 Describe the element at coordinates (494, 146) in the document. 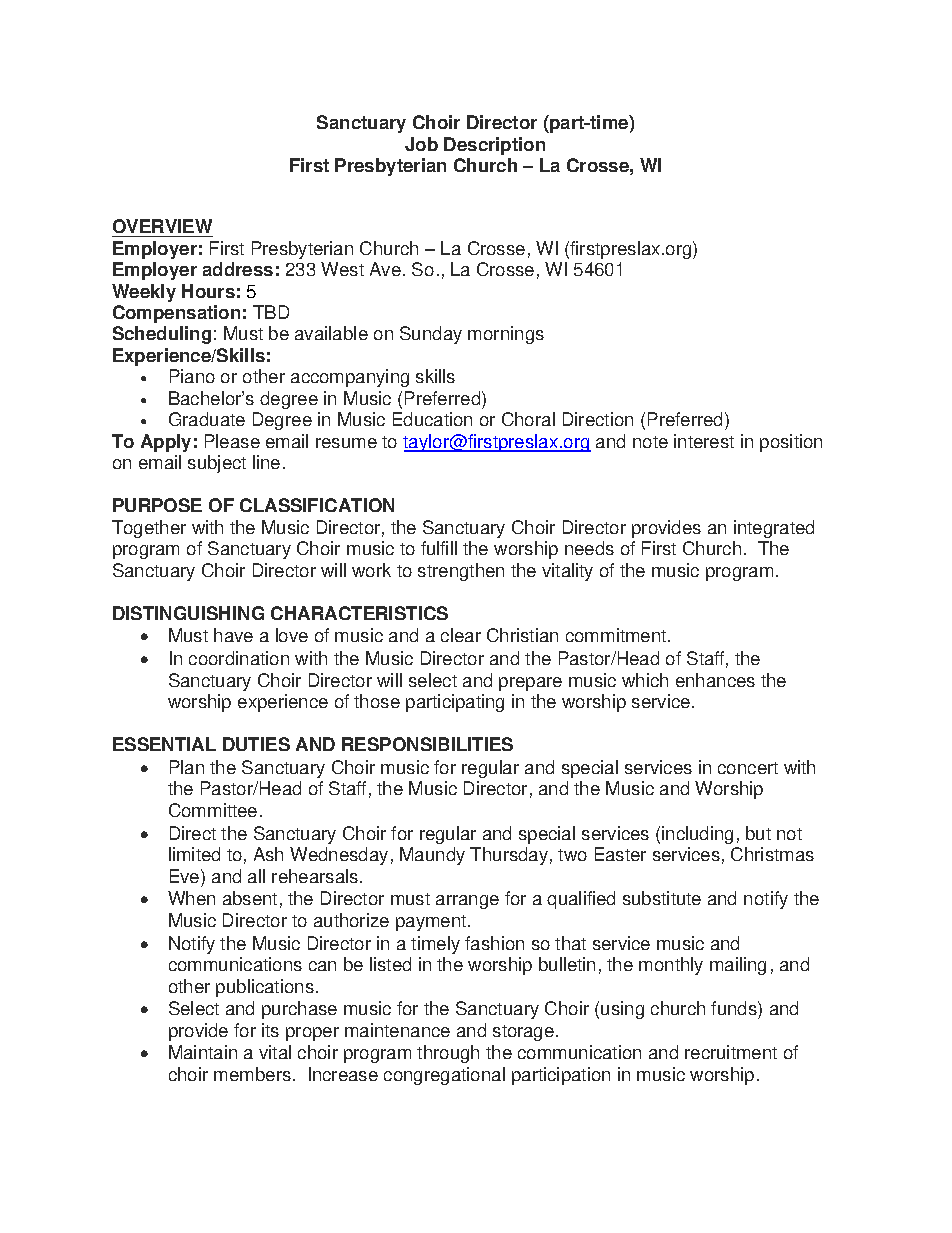

I see `Description` at that location.
